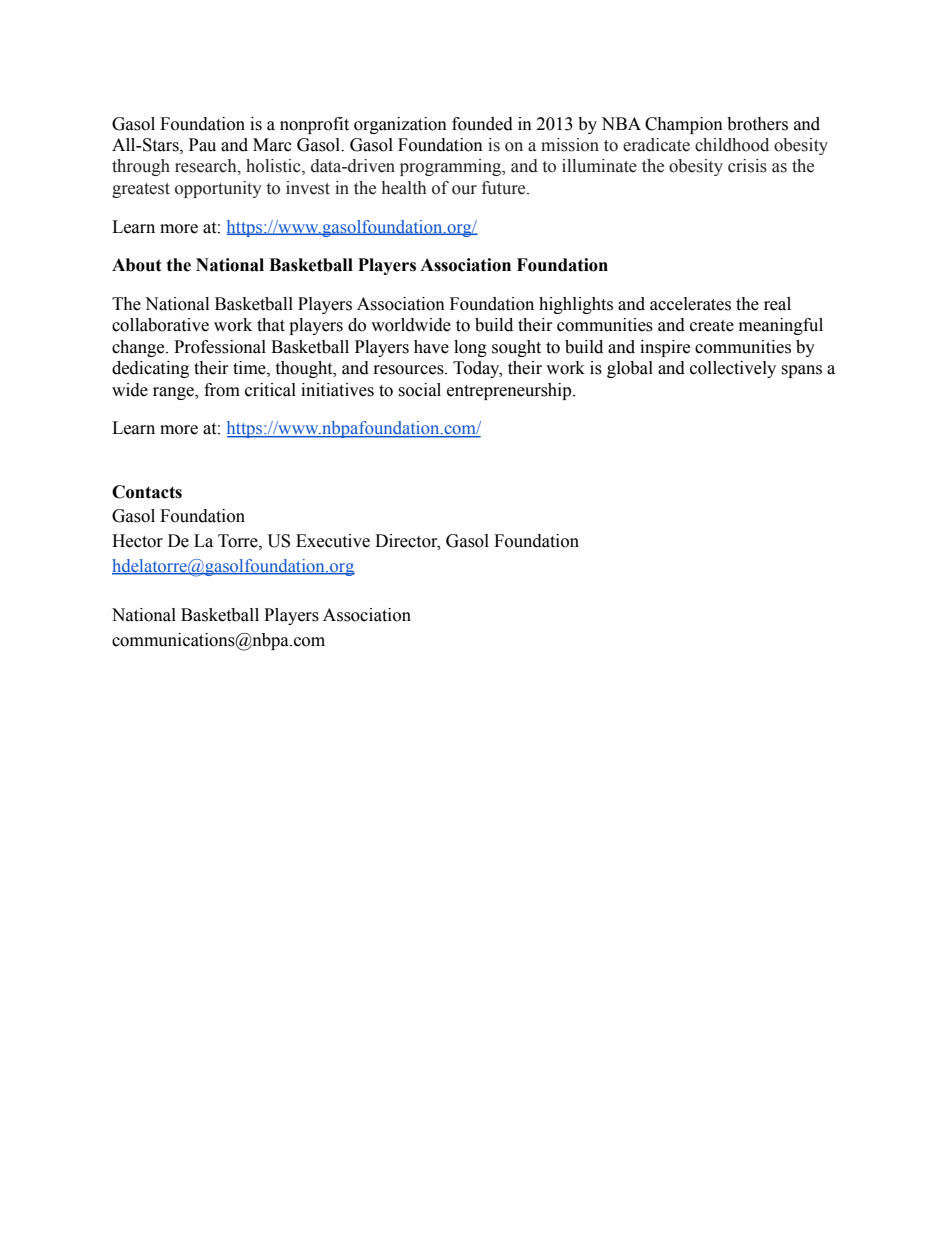 Image resolution: width=952 pixels, height=1233 pixels. What do you see at coordinates (733, 369) in the screenshot?
I see `collectively` at bounding box center [733, 369].
